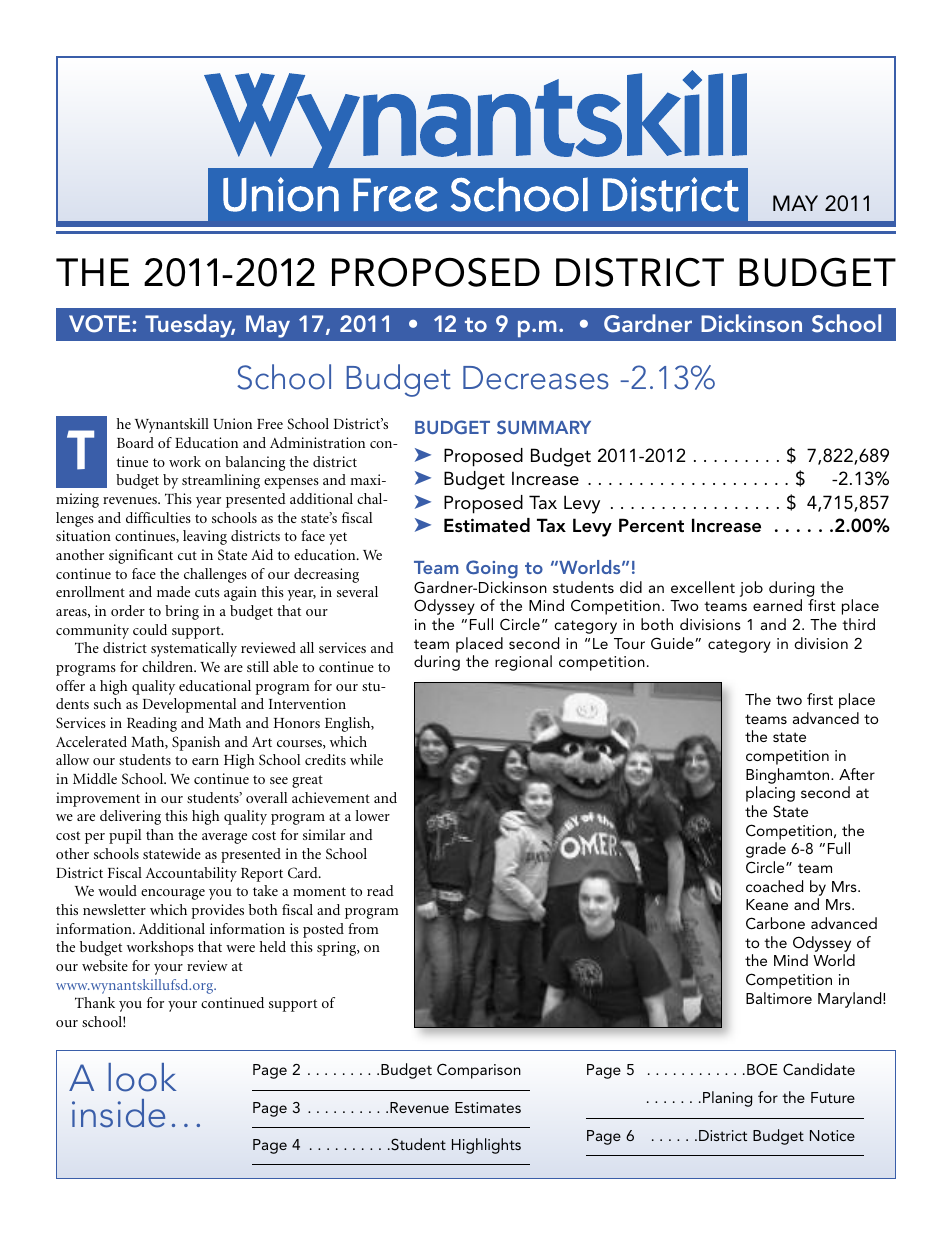 The height and width of the document is (1233, 952). I want to click on Spanish, so click(196, 743).
